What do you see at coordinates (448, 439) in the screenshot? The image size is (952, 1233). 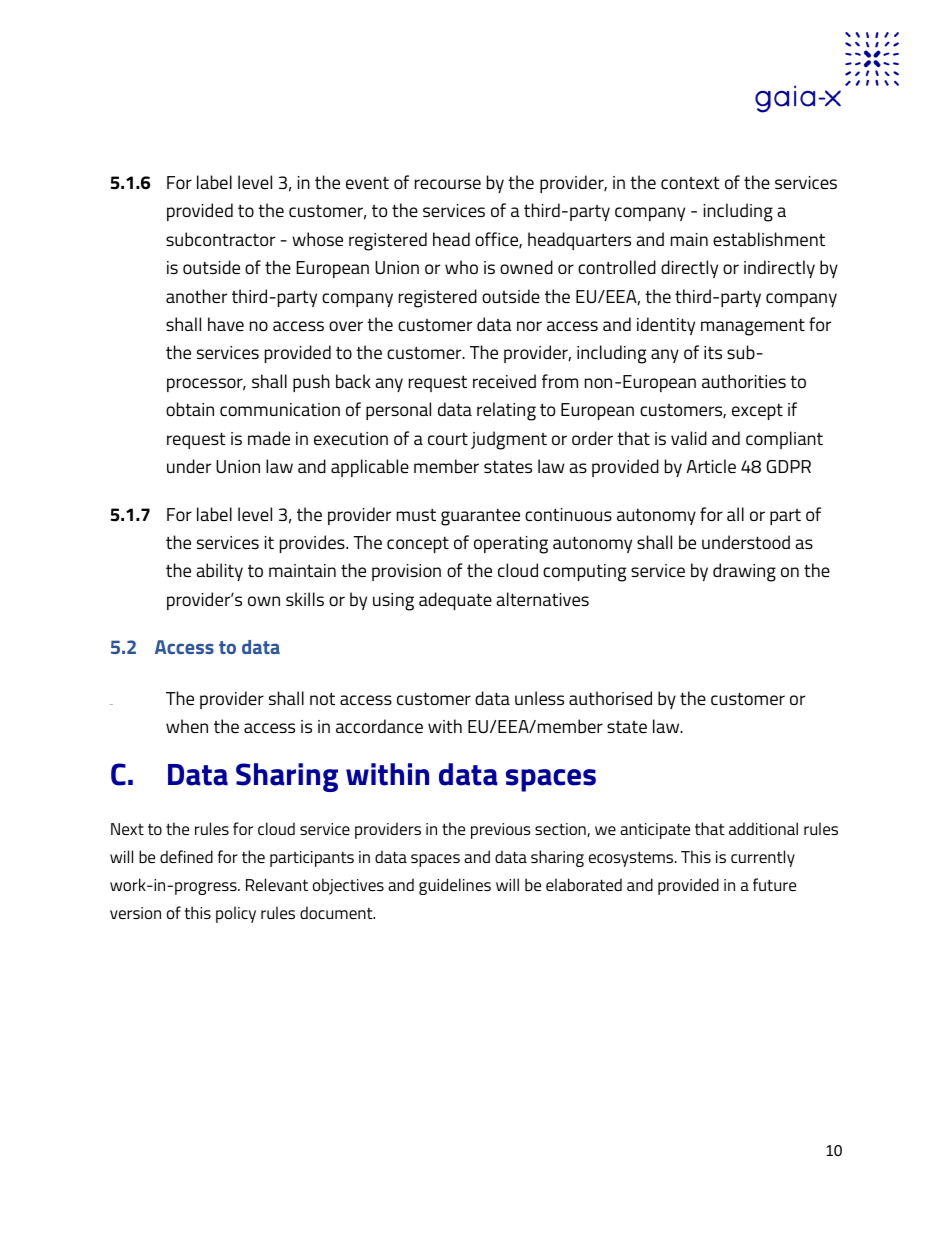 I see `court` at bounding box center [448, 439].
